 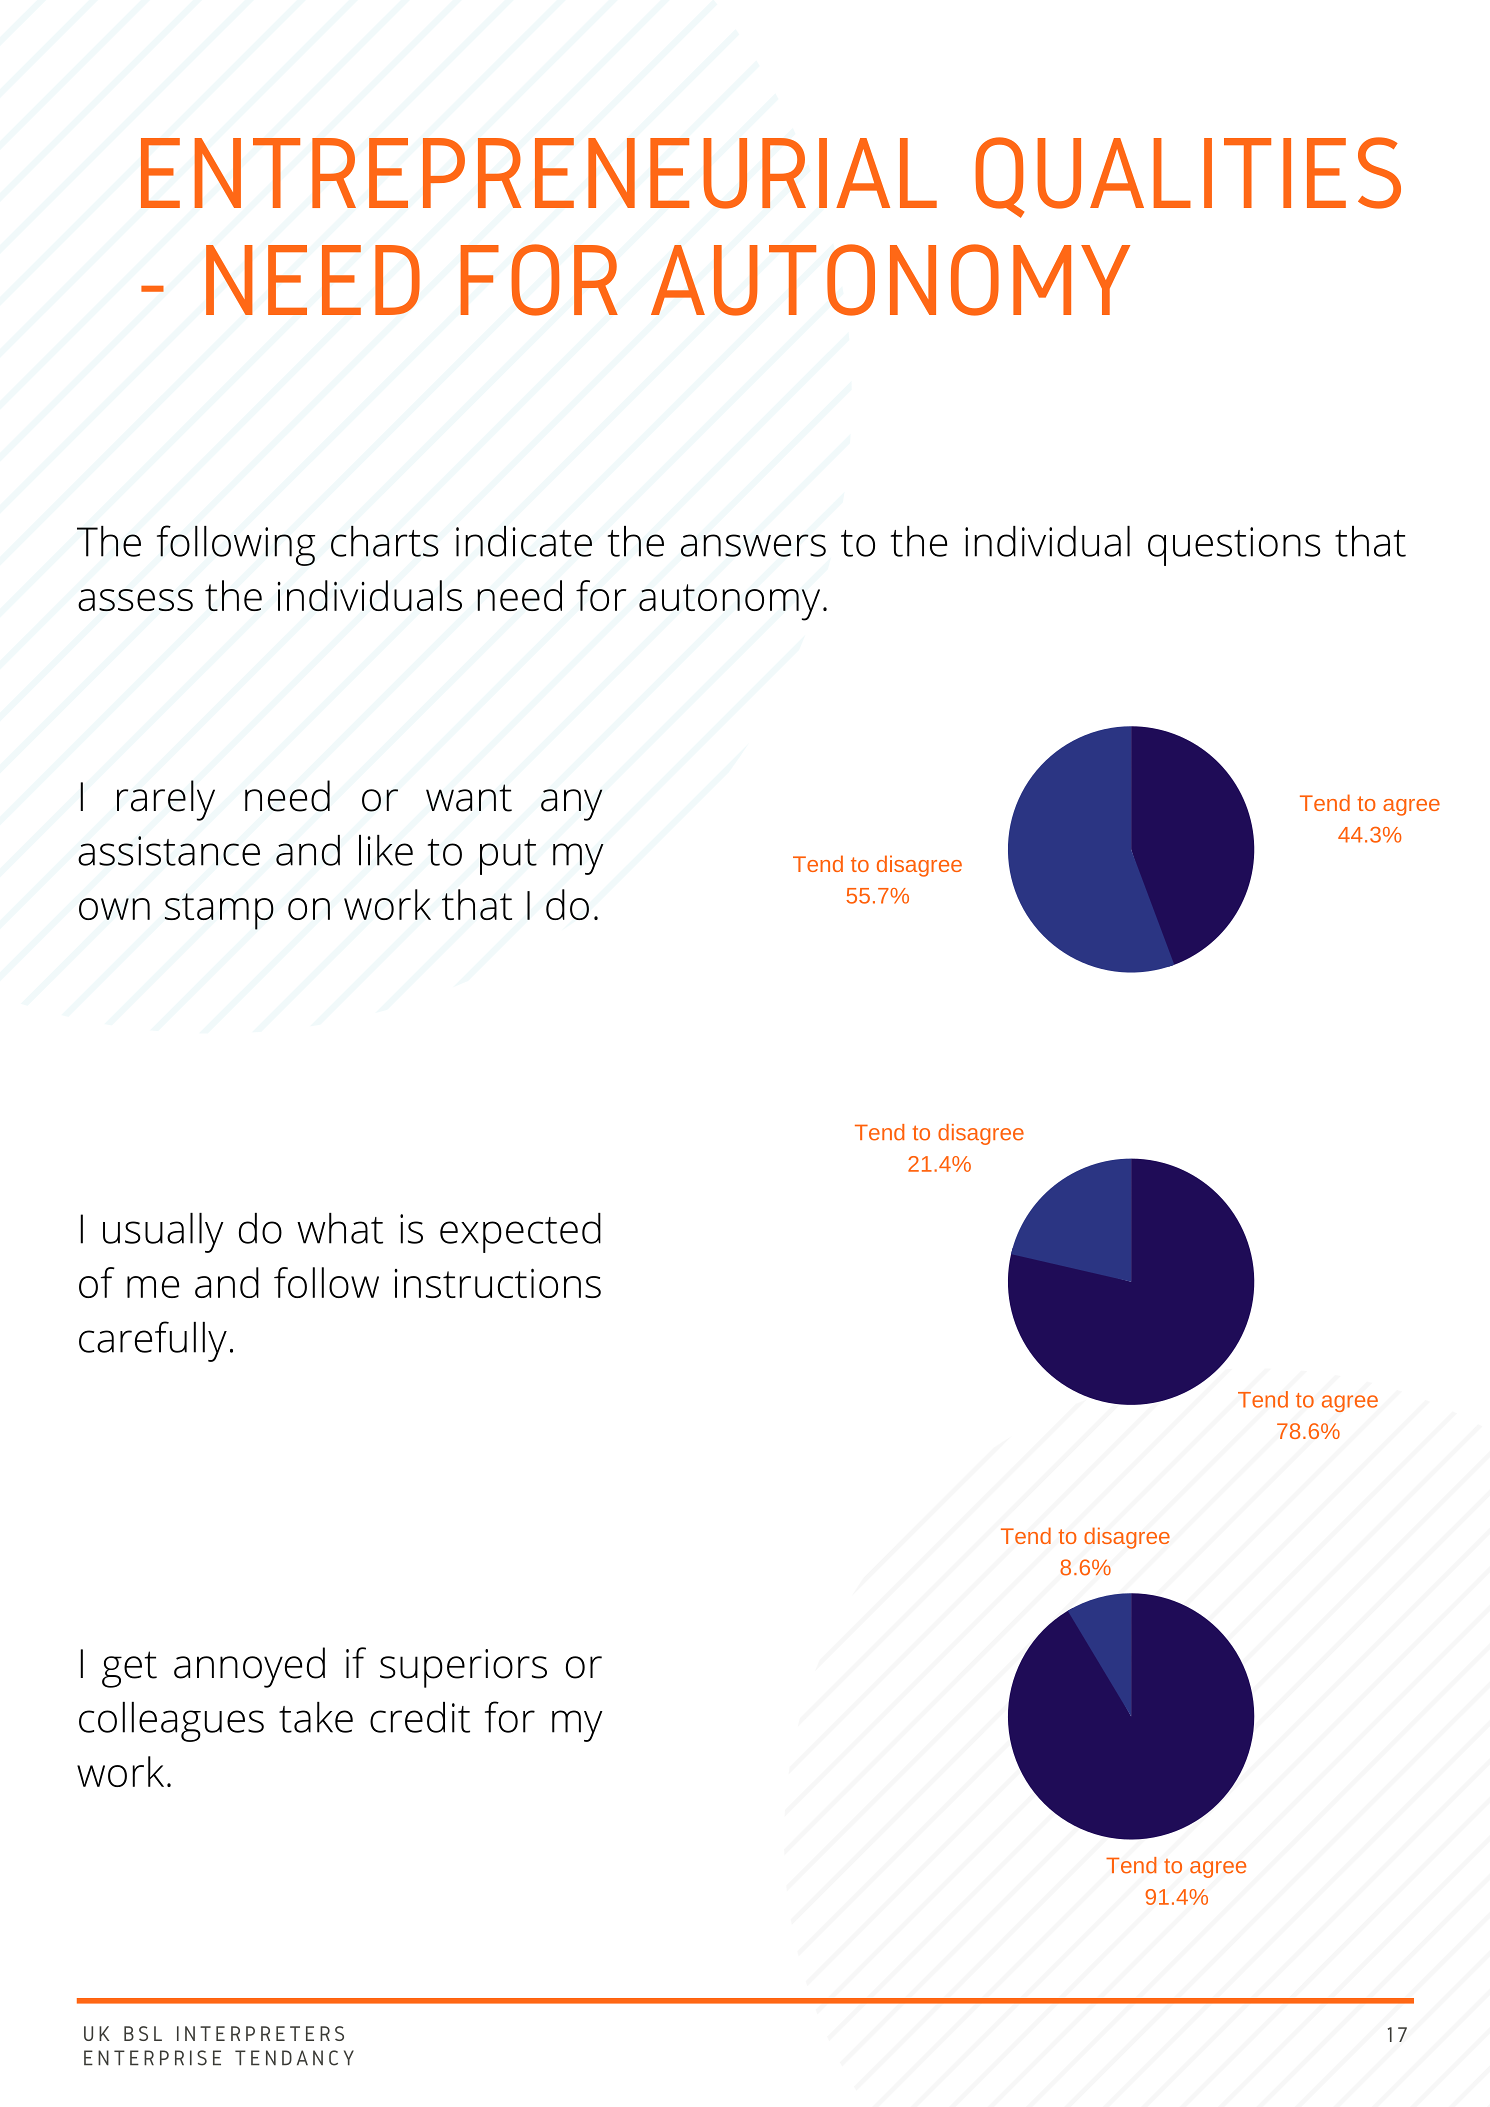 What do you see at coordinates (463, 1668) in the page?
I see `superiors` at bounding box center [463, 1668].
